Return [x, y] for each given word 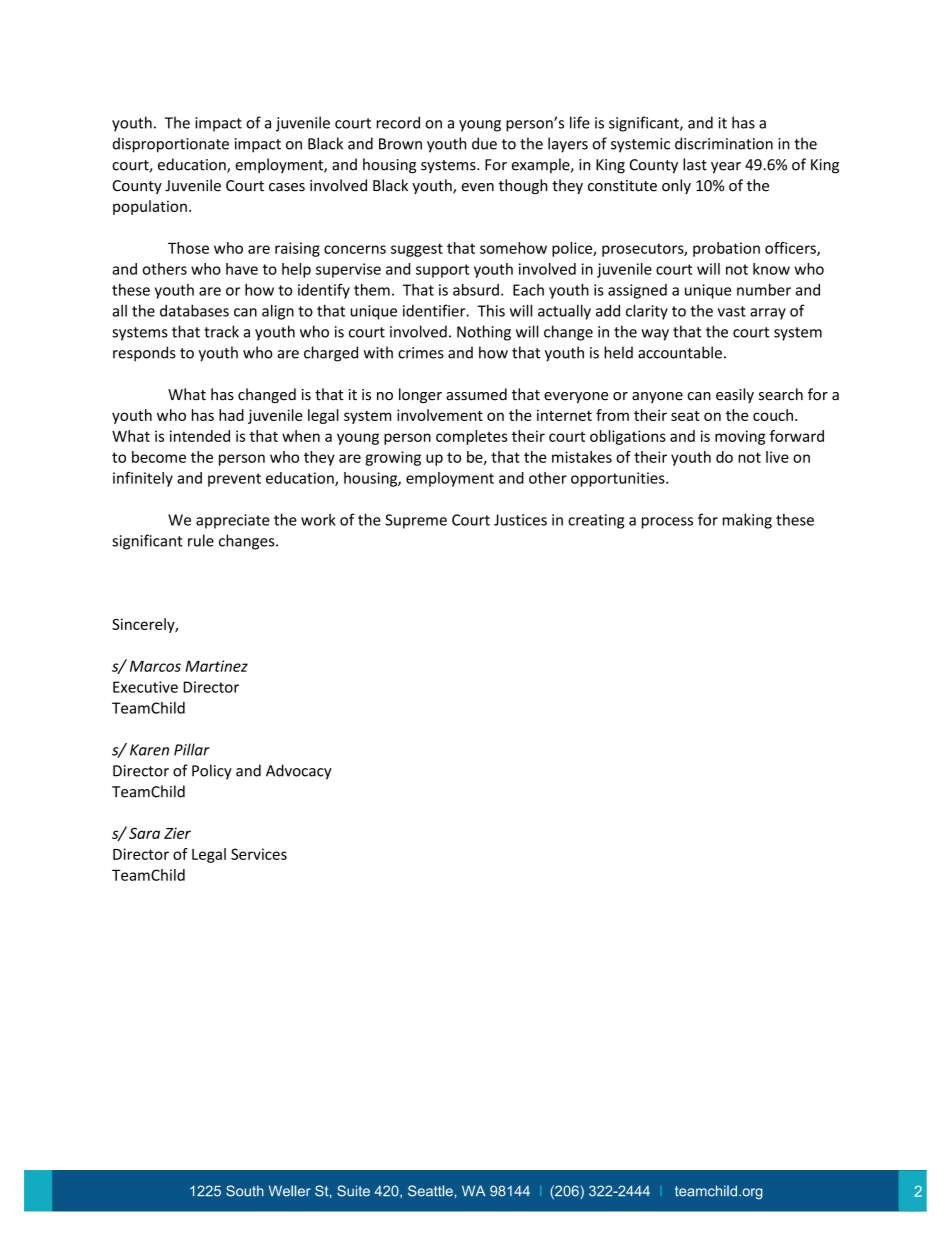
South [245, 1191]
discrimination [724, 143]
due [484, 143]
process [667, 523]
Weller [290, 1191]
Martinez [216, 666]
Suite [353, 1191]
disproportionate [171, 145]
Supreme [416, 521]
